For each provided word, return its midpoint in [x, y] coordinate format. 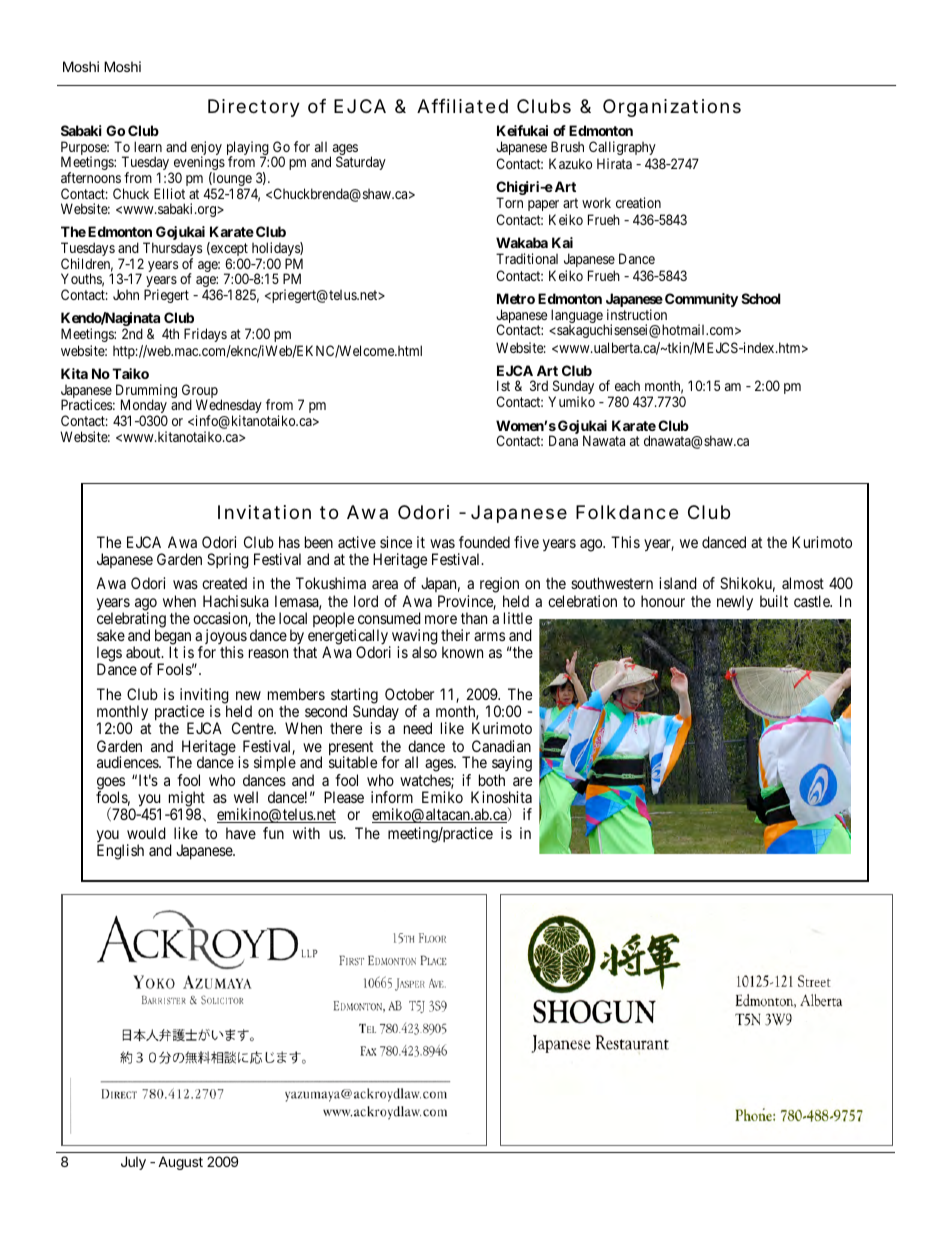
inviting [204, 697]
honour [663, 601]
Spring [228, 561]
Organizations [672, 108]
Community [701, 300]
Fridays [205, 335]
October [409, 694]
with [306, 833]
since [396, 542]
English [120, 852]
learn [148, 146]
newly [735, 603]
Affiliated [462, 106]
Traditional [527, 258]
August [180, 1163]
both [492, 780]
